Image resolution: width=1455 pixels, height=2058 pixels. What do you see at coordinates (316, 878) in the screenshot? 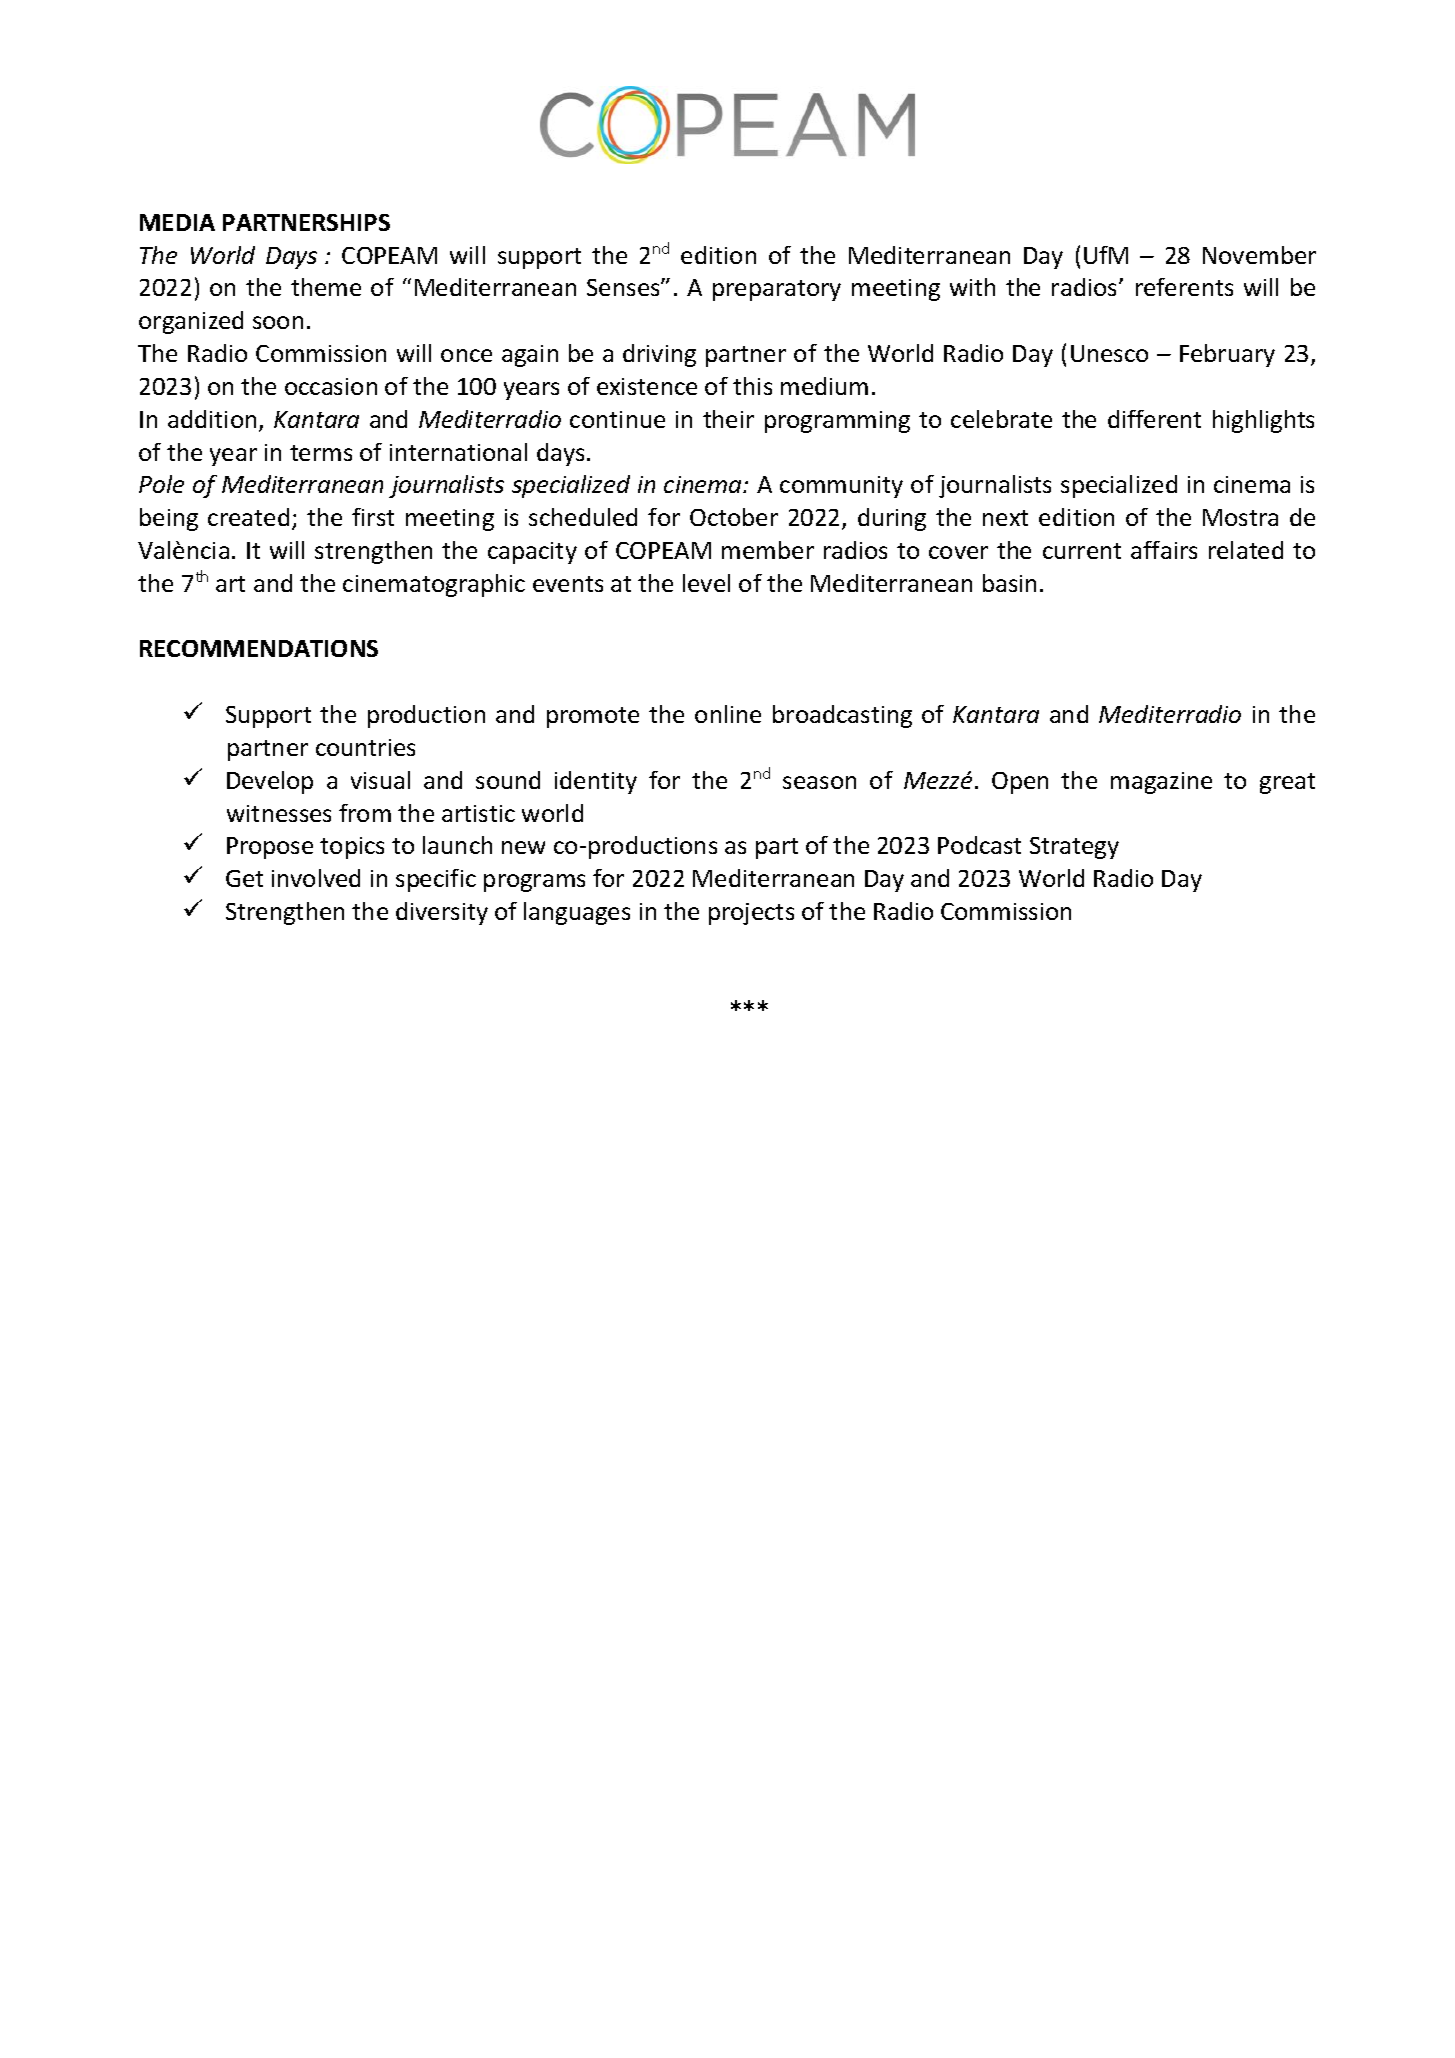
I see `involved` at bounding box center [316, 878].
